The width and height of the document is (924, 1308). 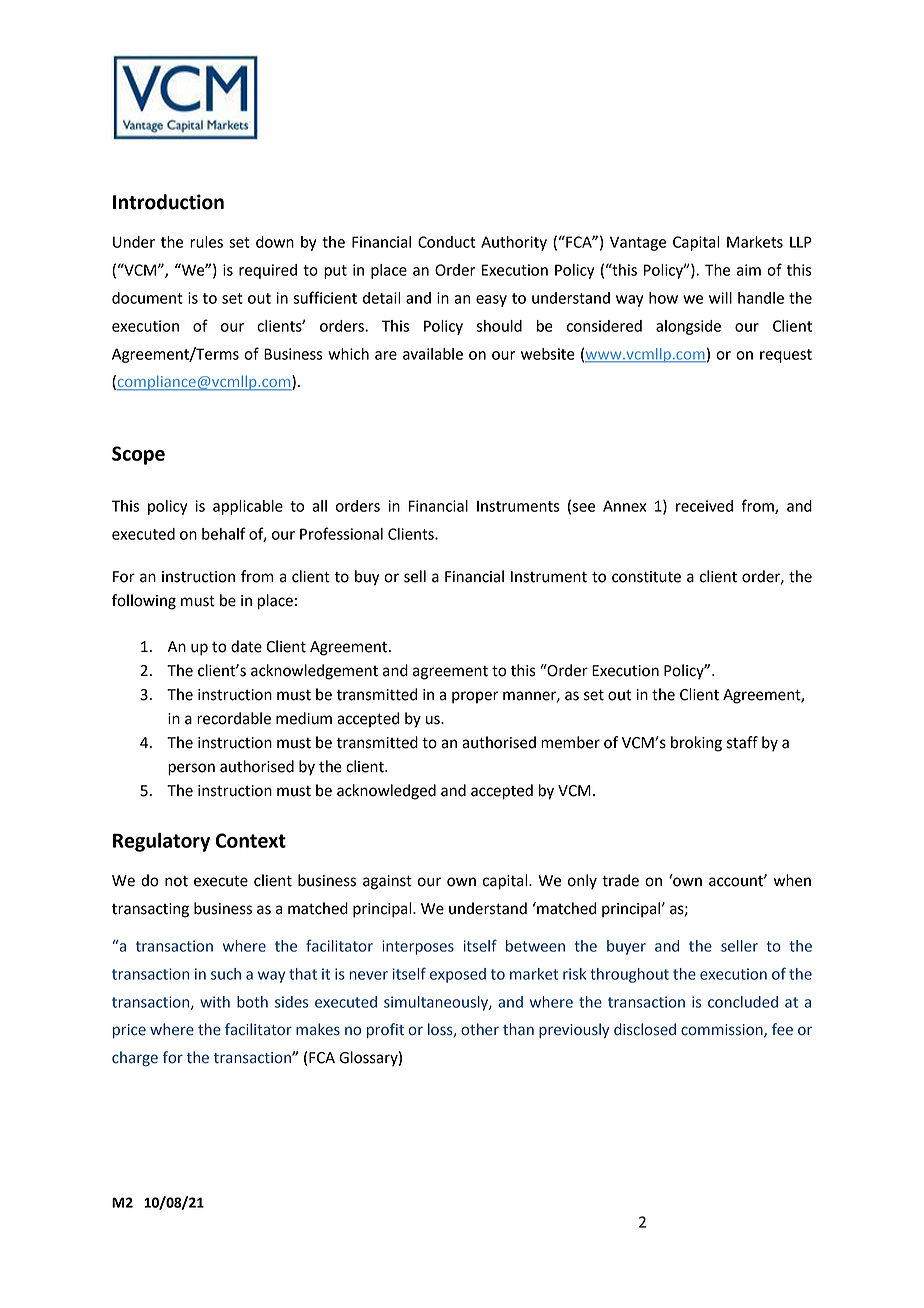 What do you see at coordinates (723, 1031) in the document?
I see `commission` at bounding box center [723, 1031].
